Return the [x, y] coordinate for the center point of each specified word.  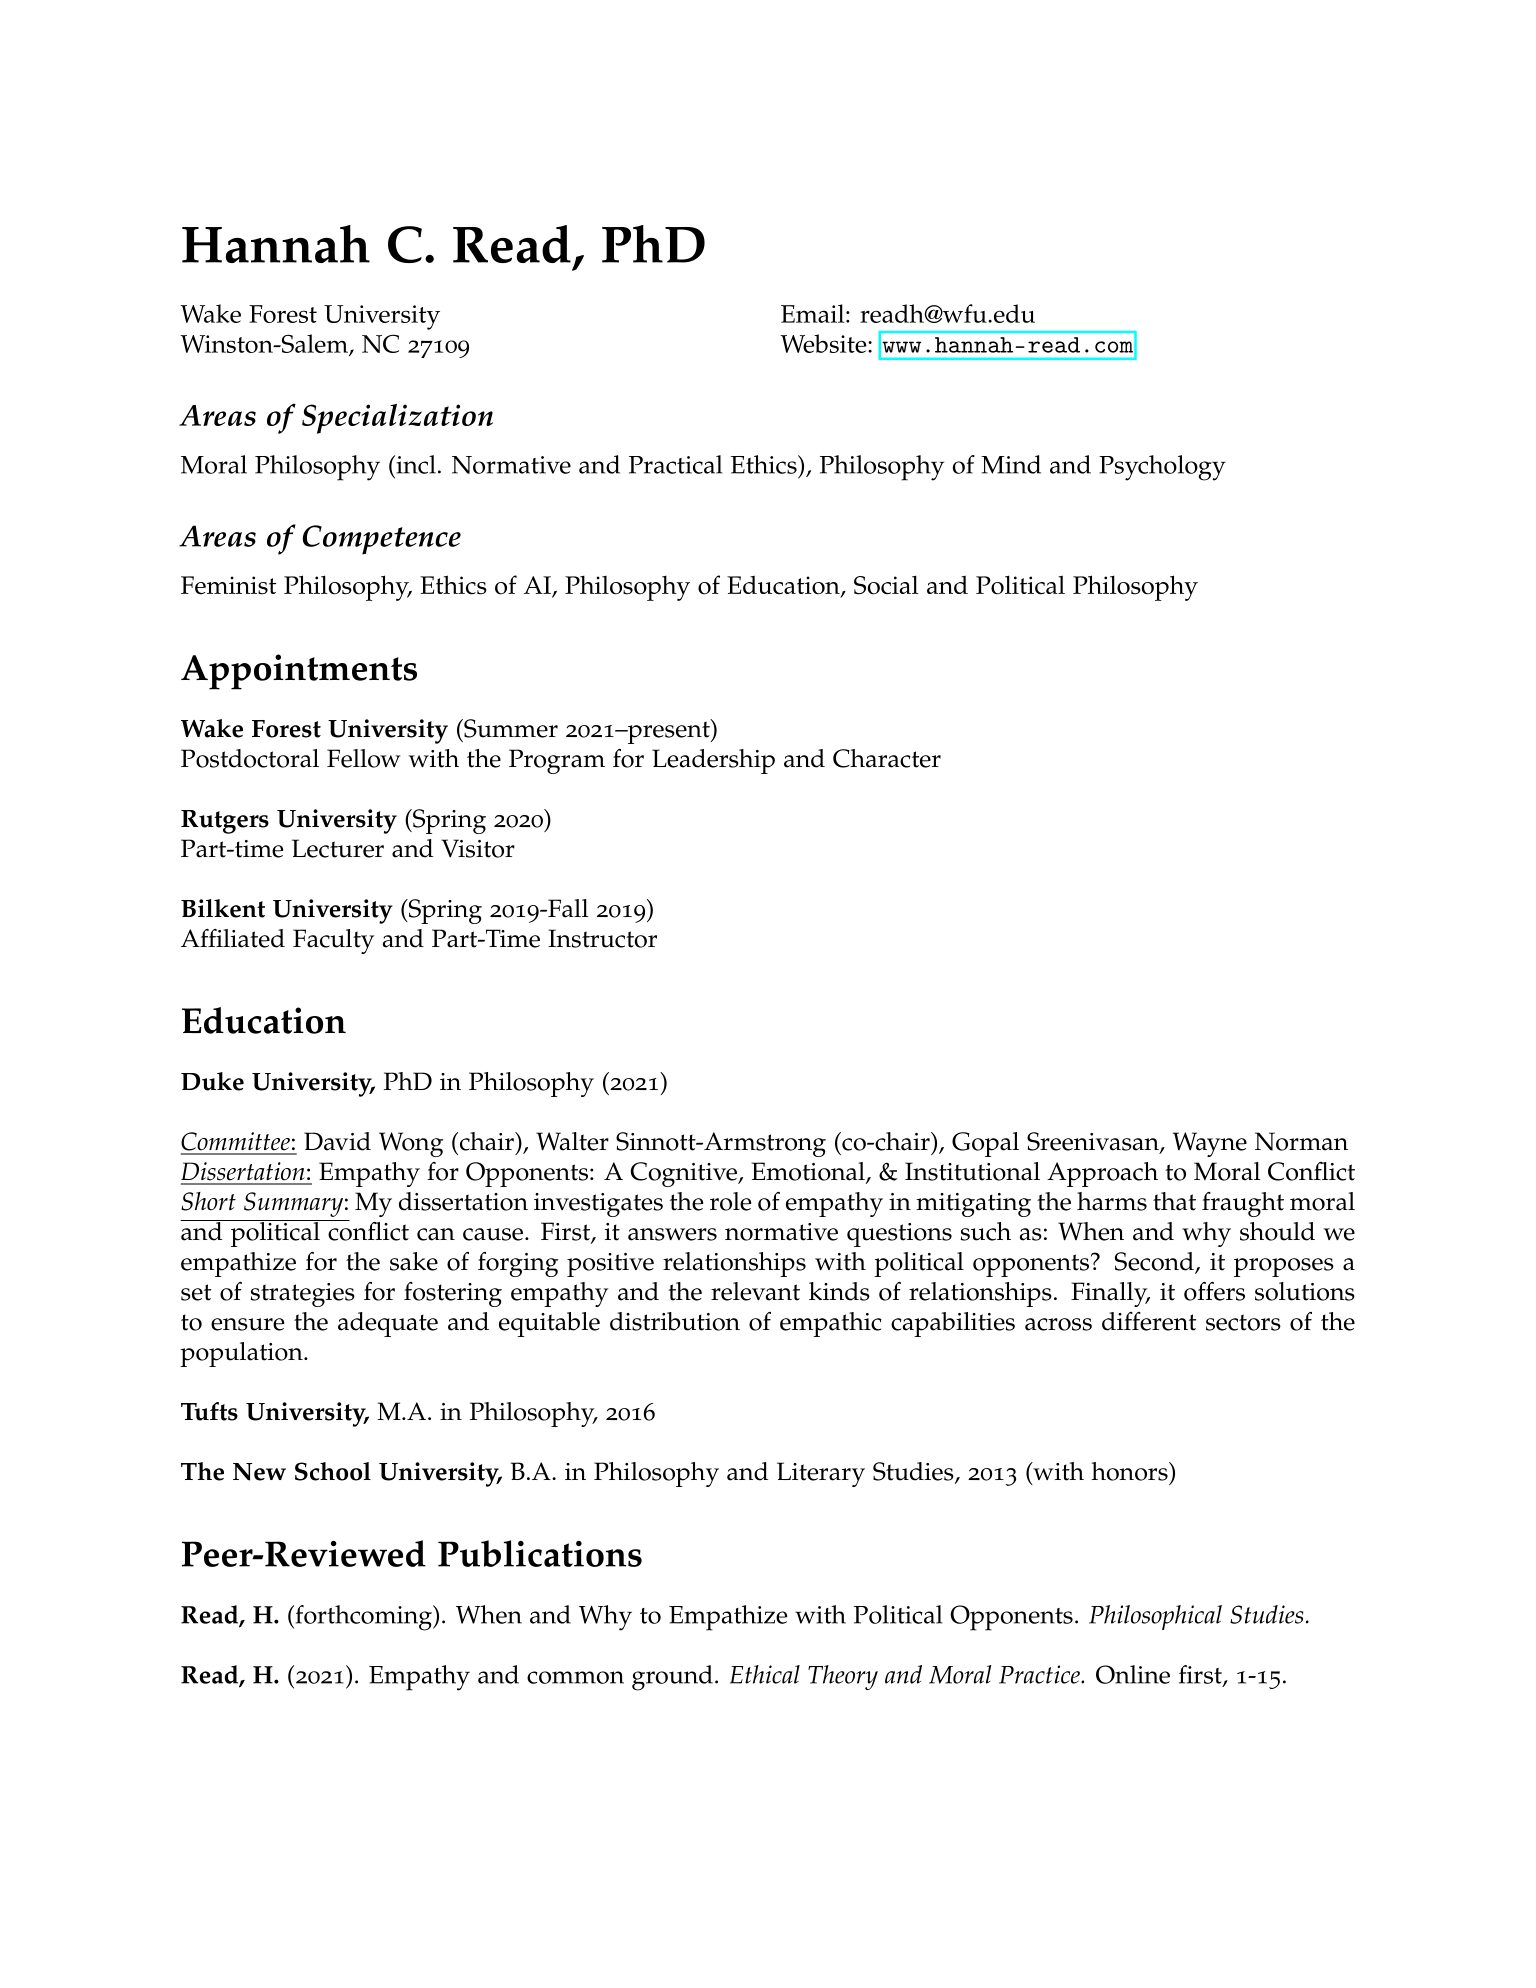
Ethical [765, 1674]
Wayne [1210, 1144]
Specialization [397, 419]
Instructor [602, 938]
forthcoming [364, 1618]
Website [824, 343]
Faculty [333, 941]
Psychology [1162, 468]
